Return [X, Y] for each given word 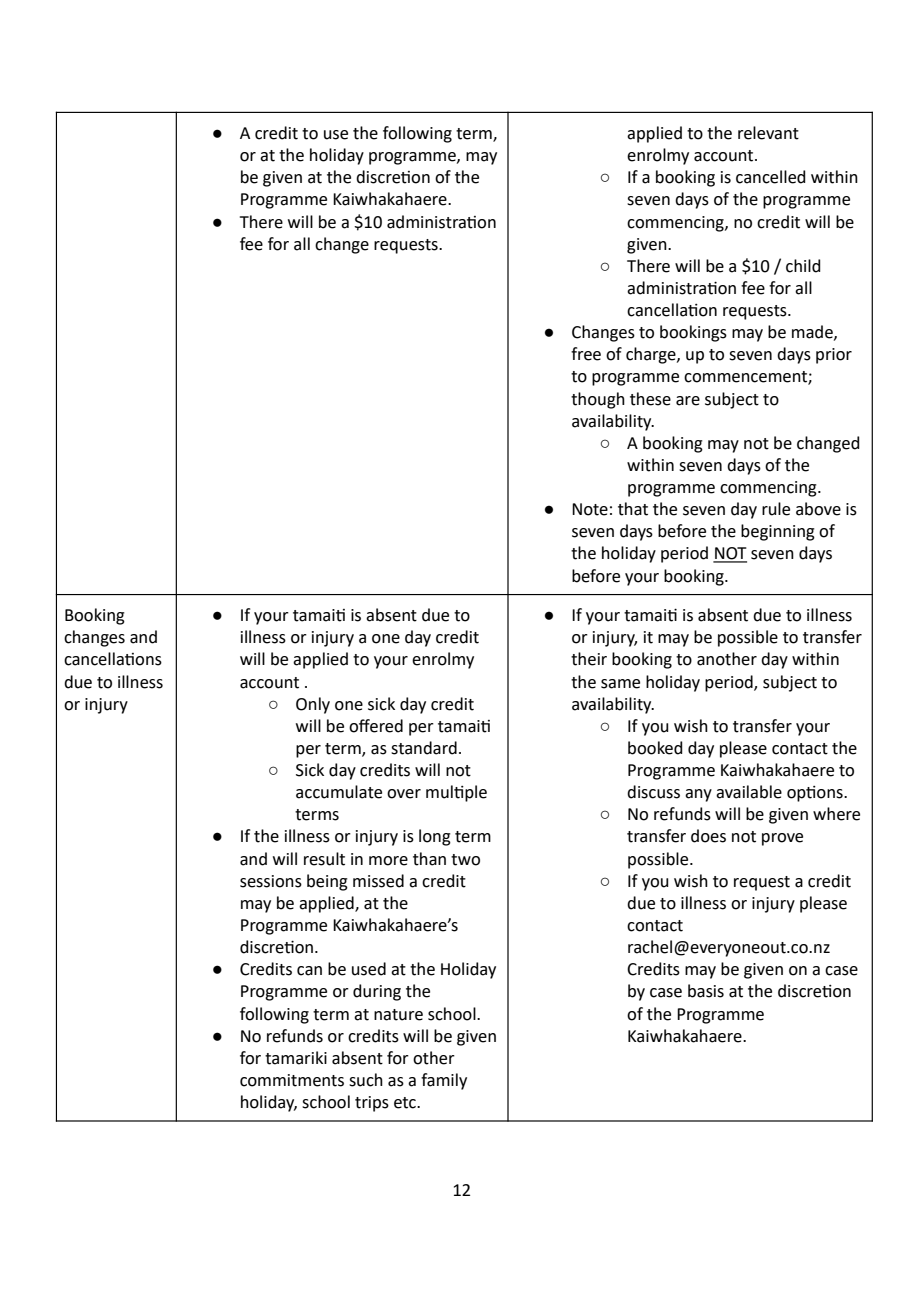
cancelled [771, 177]
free [586, 354]
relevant [768, 133]
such [366, 1080]
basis [706, 991]
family [444, 1081]
